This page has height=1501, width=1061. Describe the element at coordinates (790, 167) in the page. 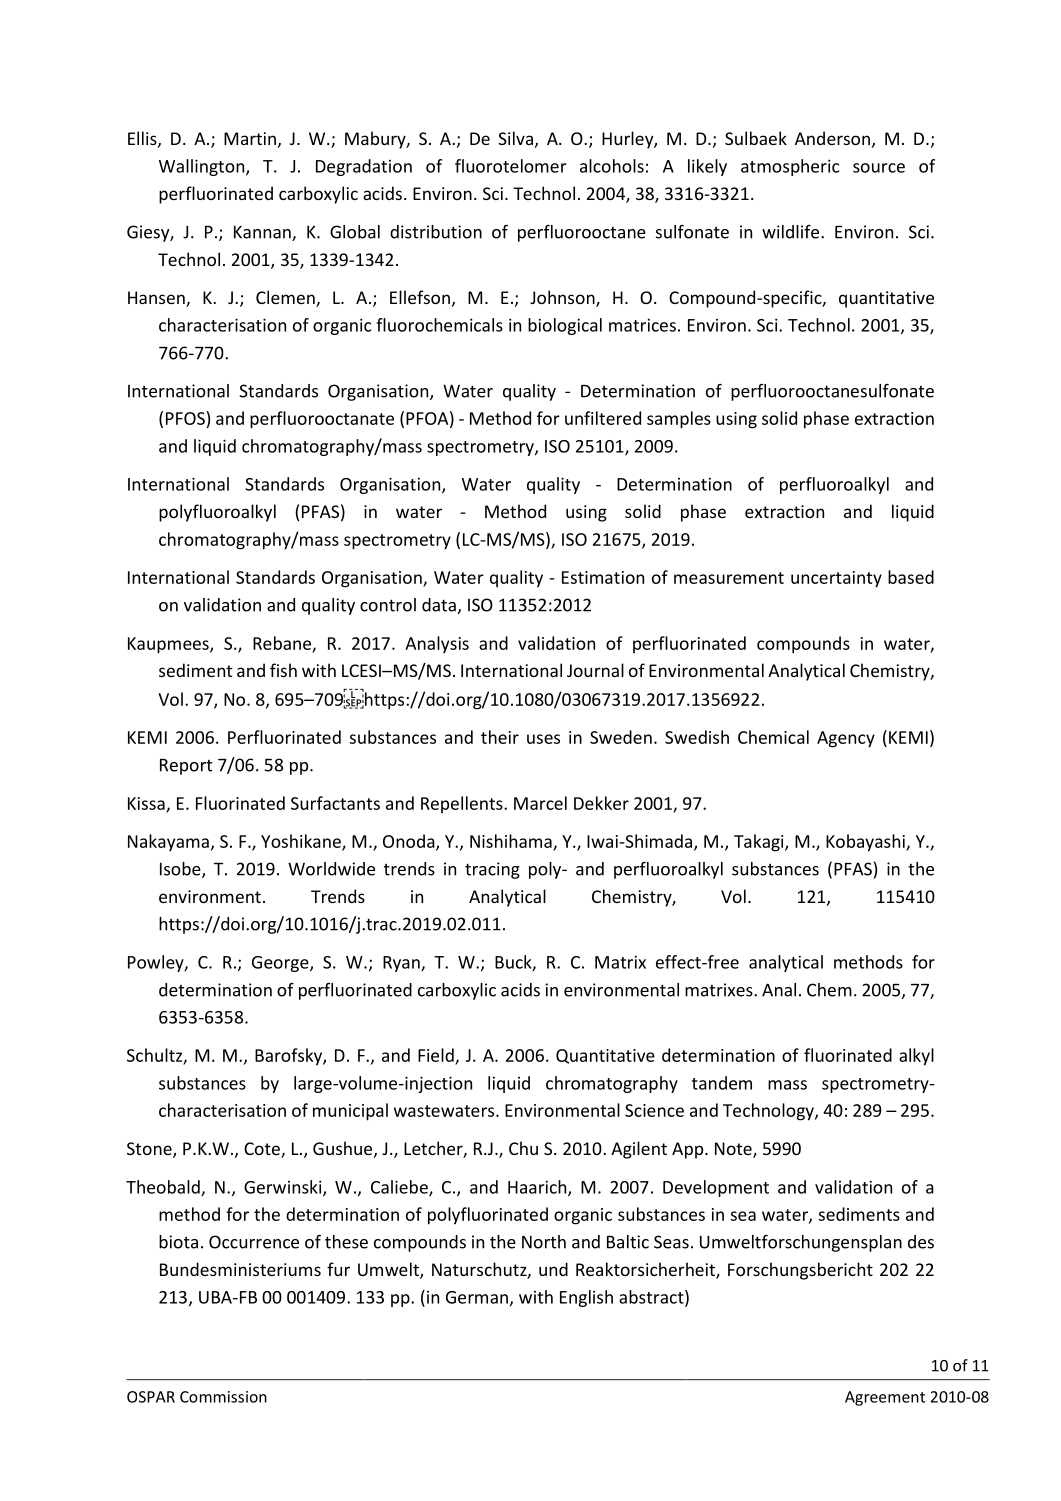

I see `atmospheric` at that location.
